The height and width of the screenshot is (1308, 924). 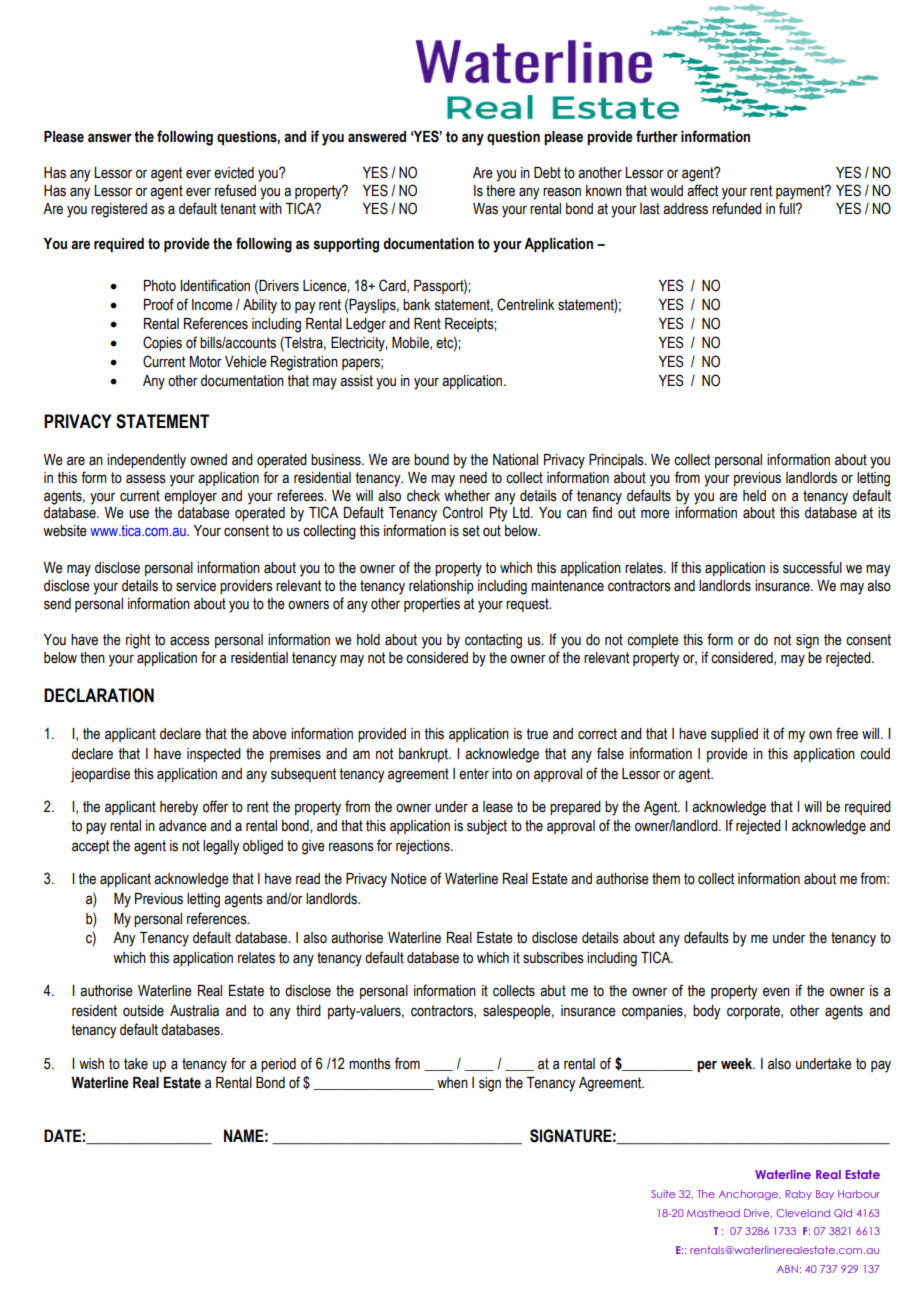 I want to click on held, so click(x=754, y=496).
